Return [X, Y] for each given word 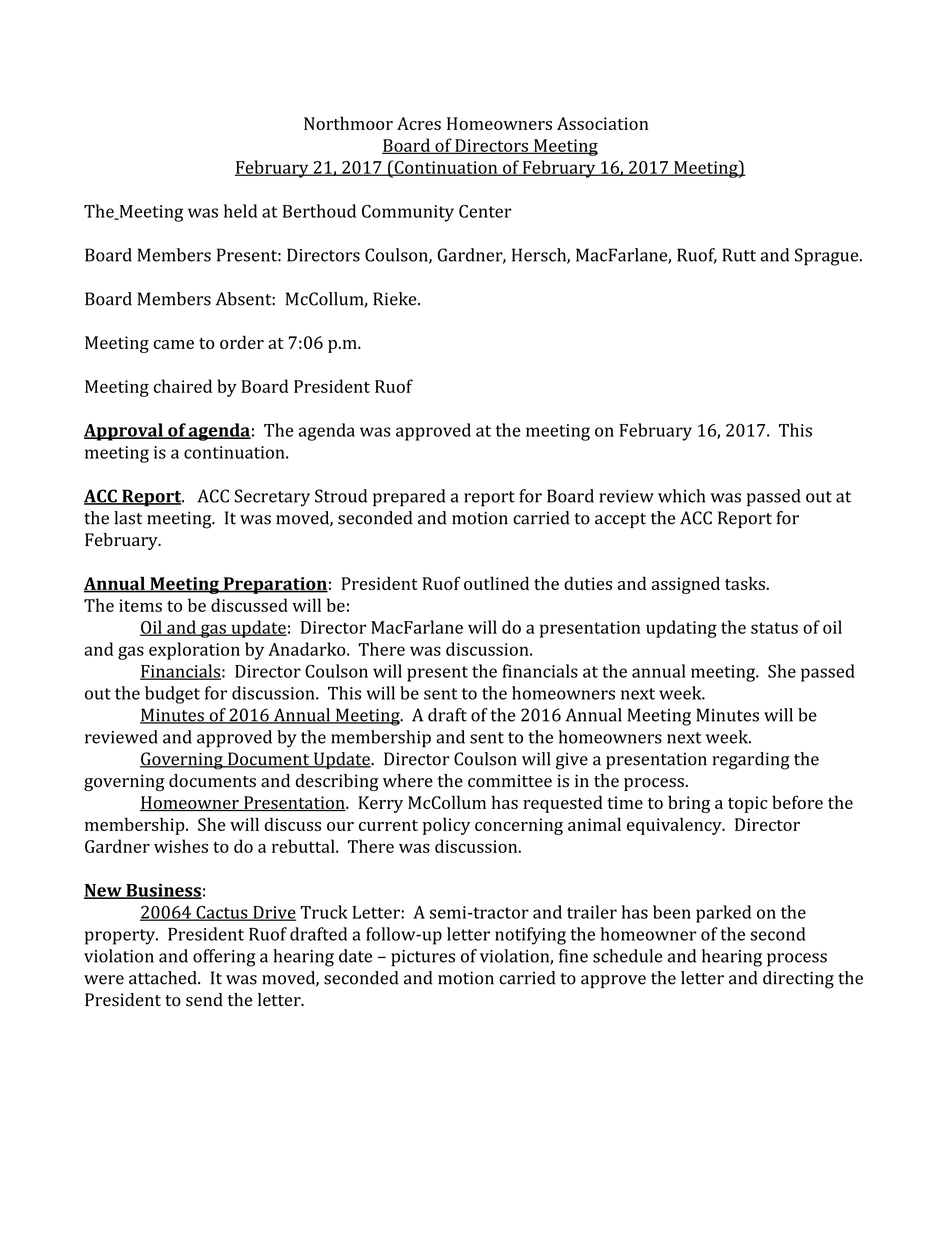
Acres [419, 123]
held [240, 211]
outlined [496, 583]
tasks [745, 583]
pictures [423, 958]
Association [602, 123]
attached [164, 978]
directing [798, 980]
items [140, 605]
